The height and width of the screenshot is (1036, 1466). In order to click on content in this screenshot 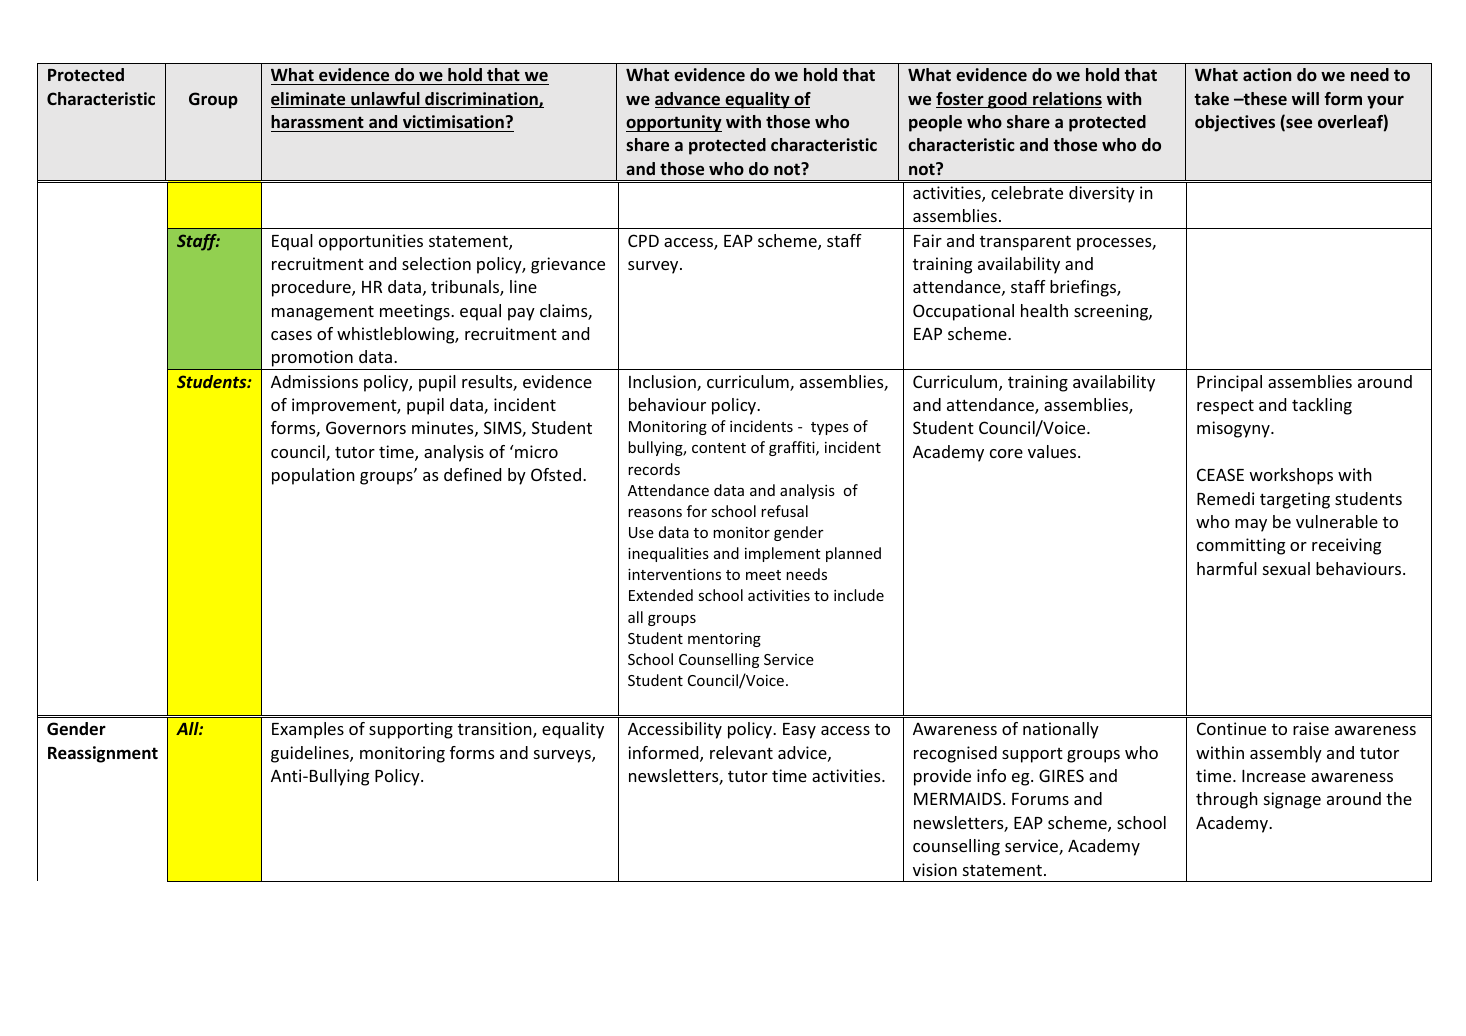, I will do `click(719, 448)`.
